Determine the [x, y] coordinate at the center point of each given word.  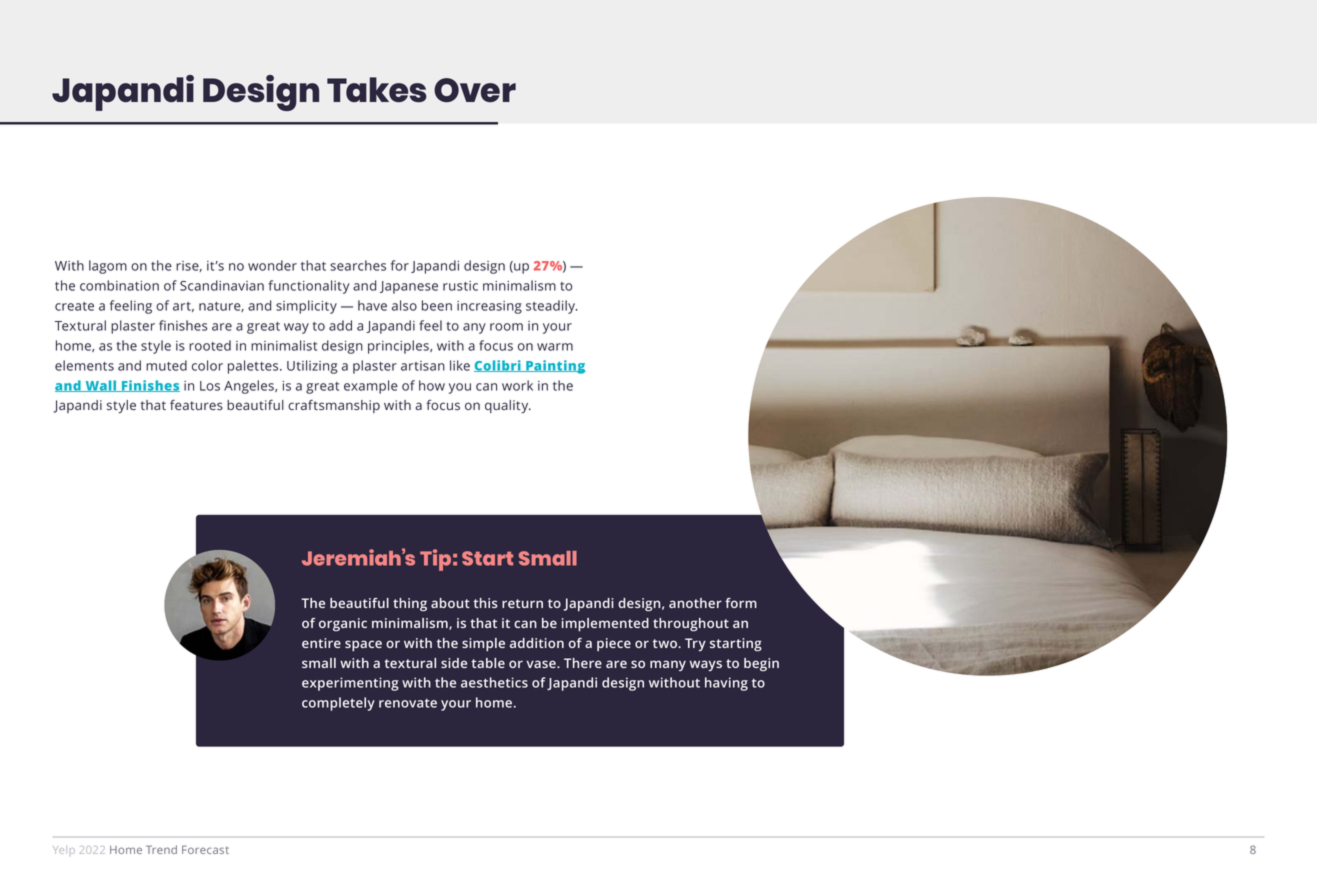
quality [508, 407]
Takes [377, 89]
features [196, 404]
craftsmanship [334, 406]
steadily [552, 307]
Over [475, 90]
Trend [161, 849]
